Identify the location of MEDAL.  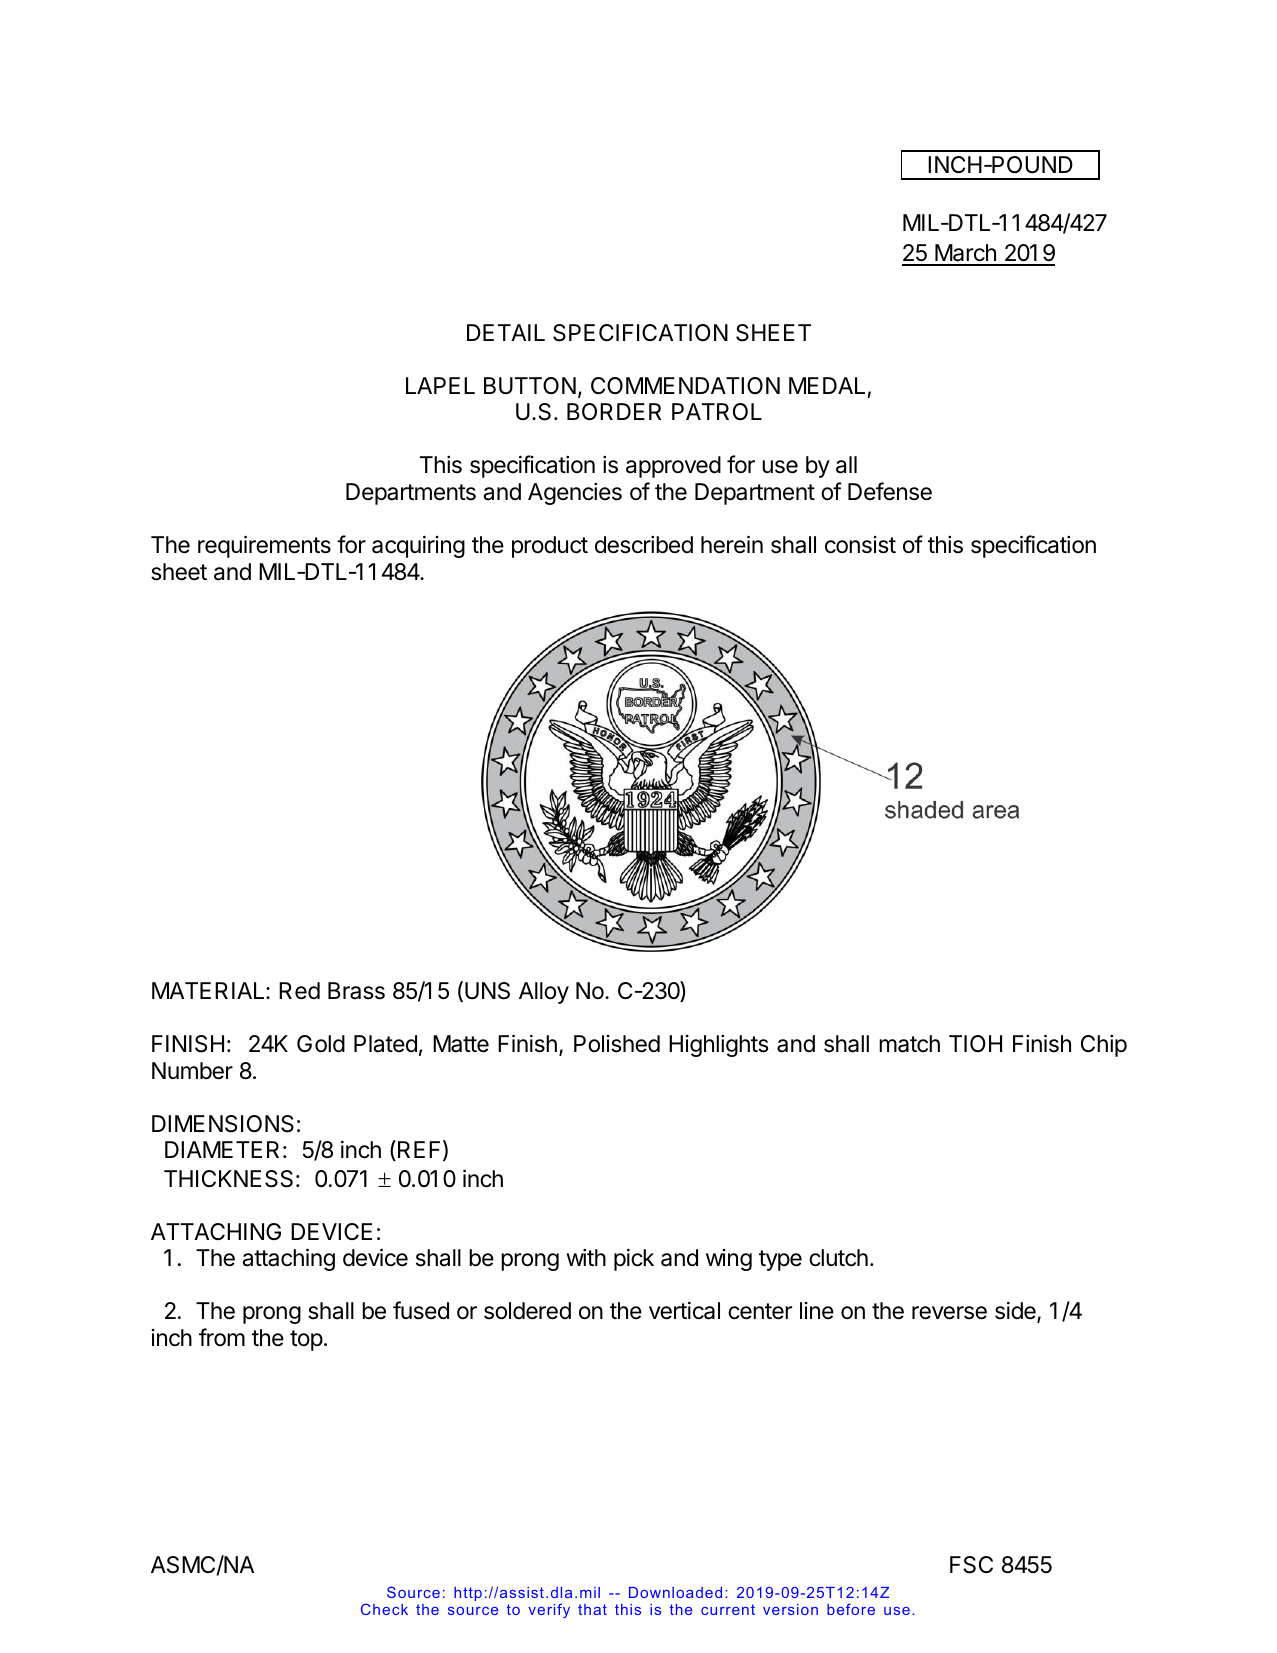
(827, 385).
